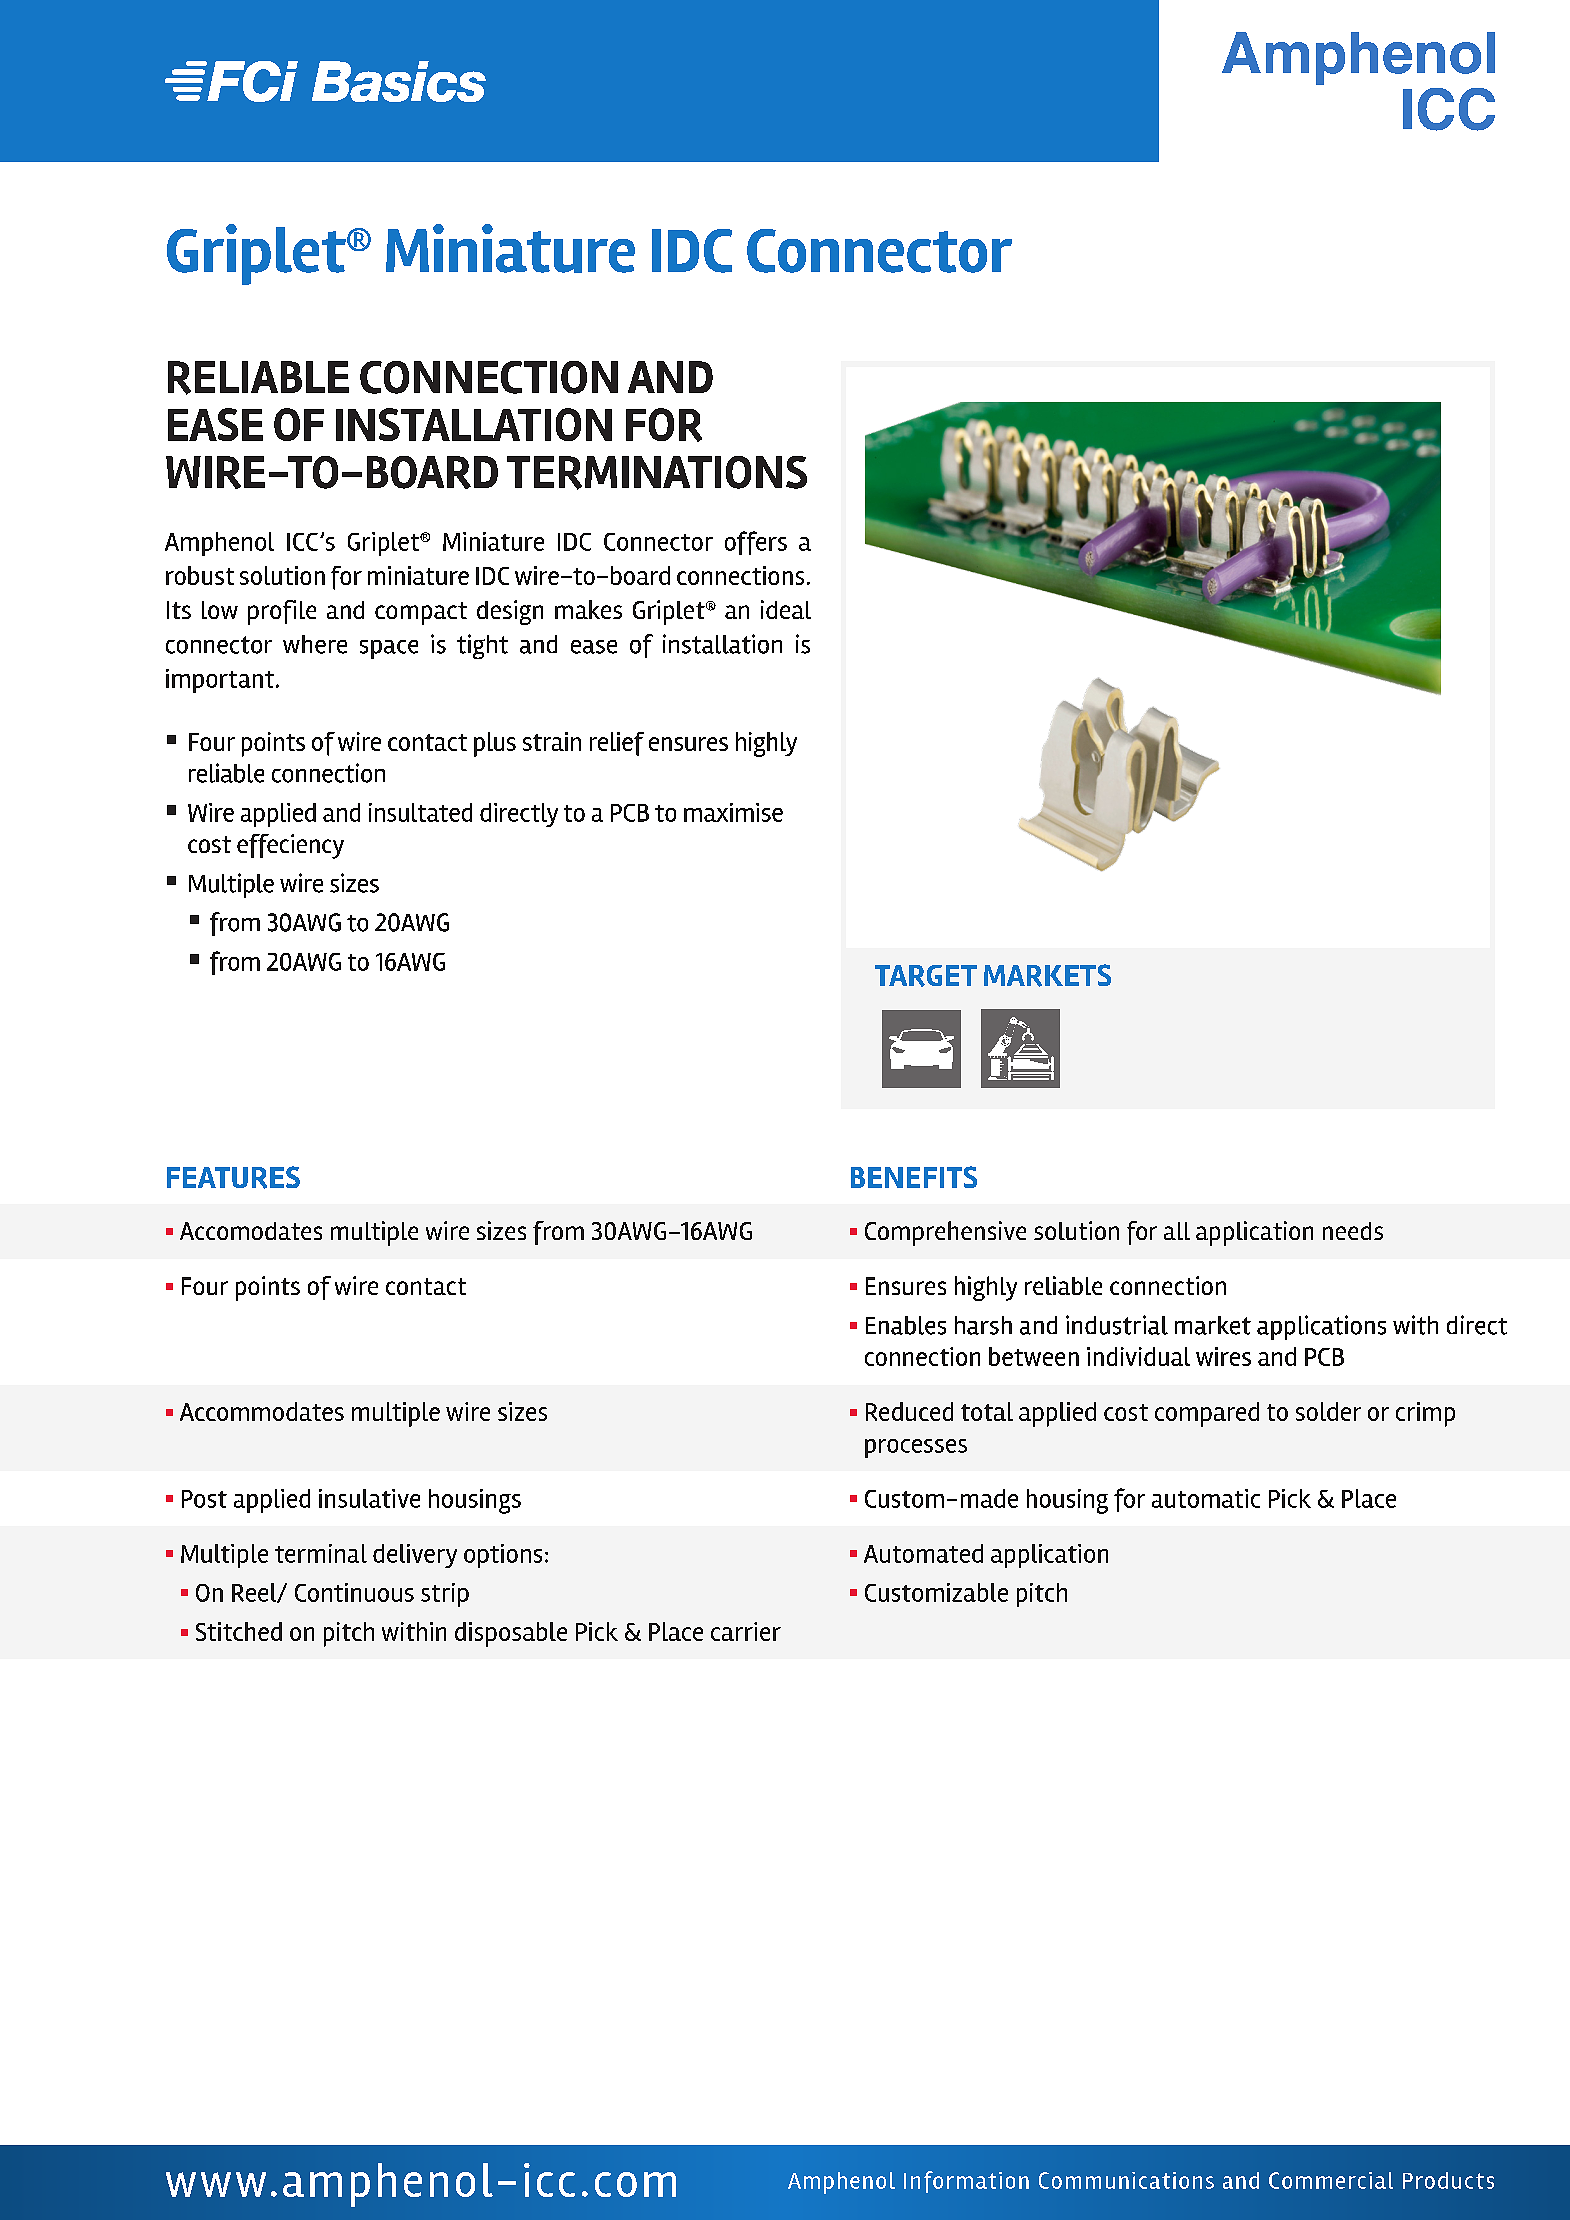  Describe the element at coordinates (916, 1448) in the image. I see `processes` at that location.
